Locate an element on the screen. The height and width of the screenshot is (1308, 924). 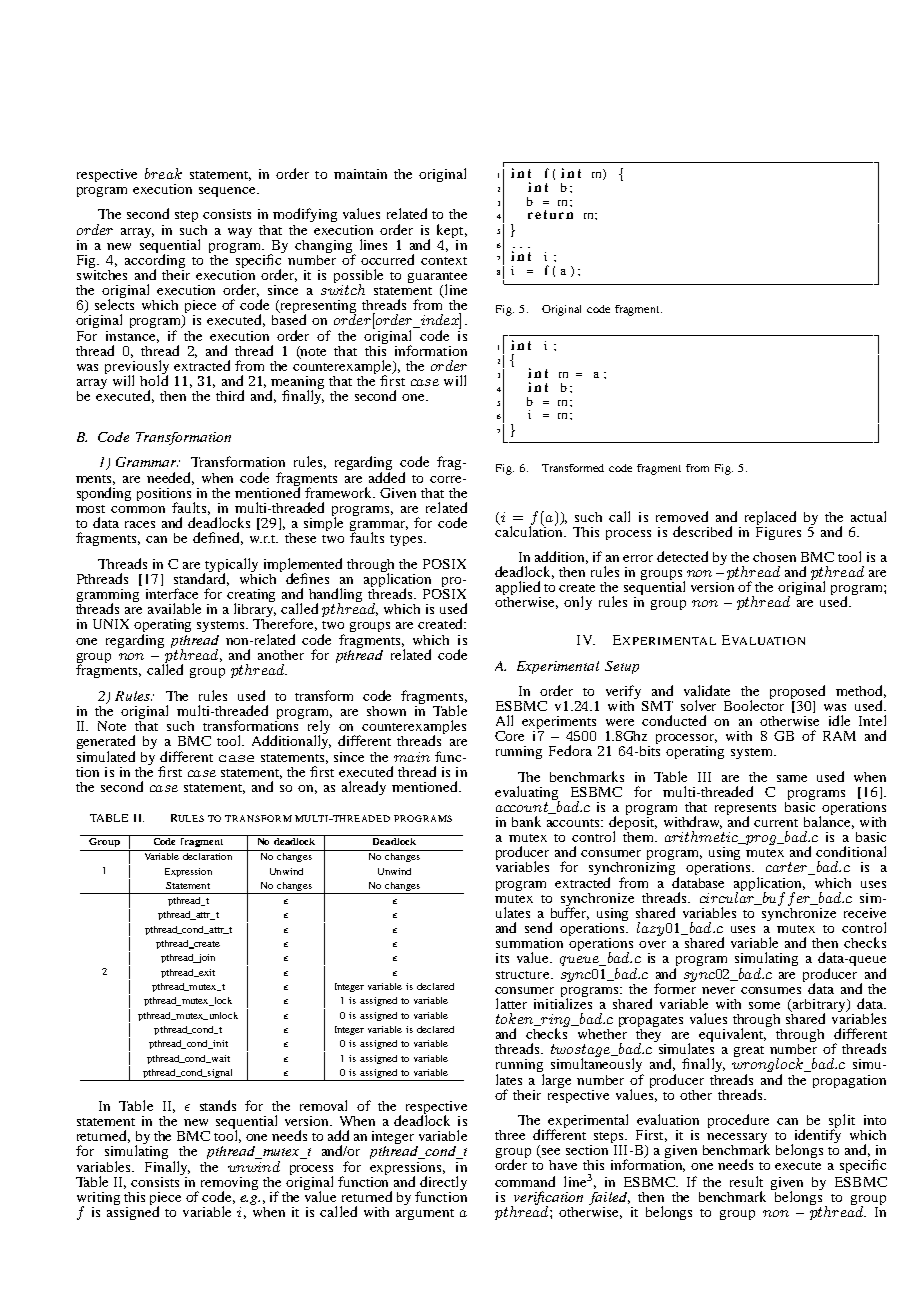
sequence is located at coordinates (228, 192).
